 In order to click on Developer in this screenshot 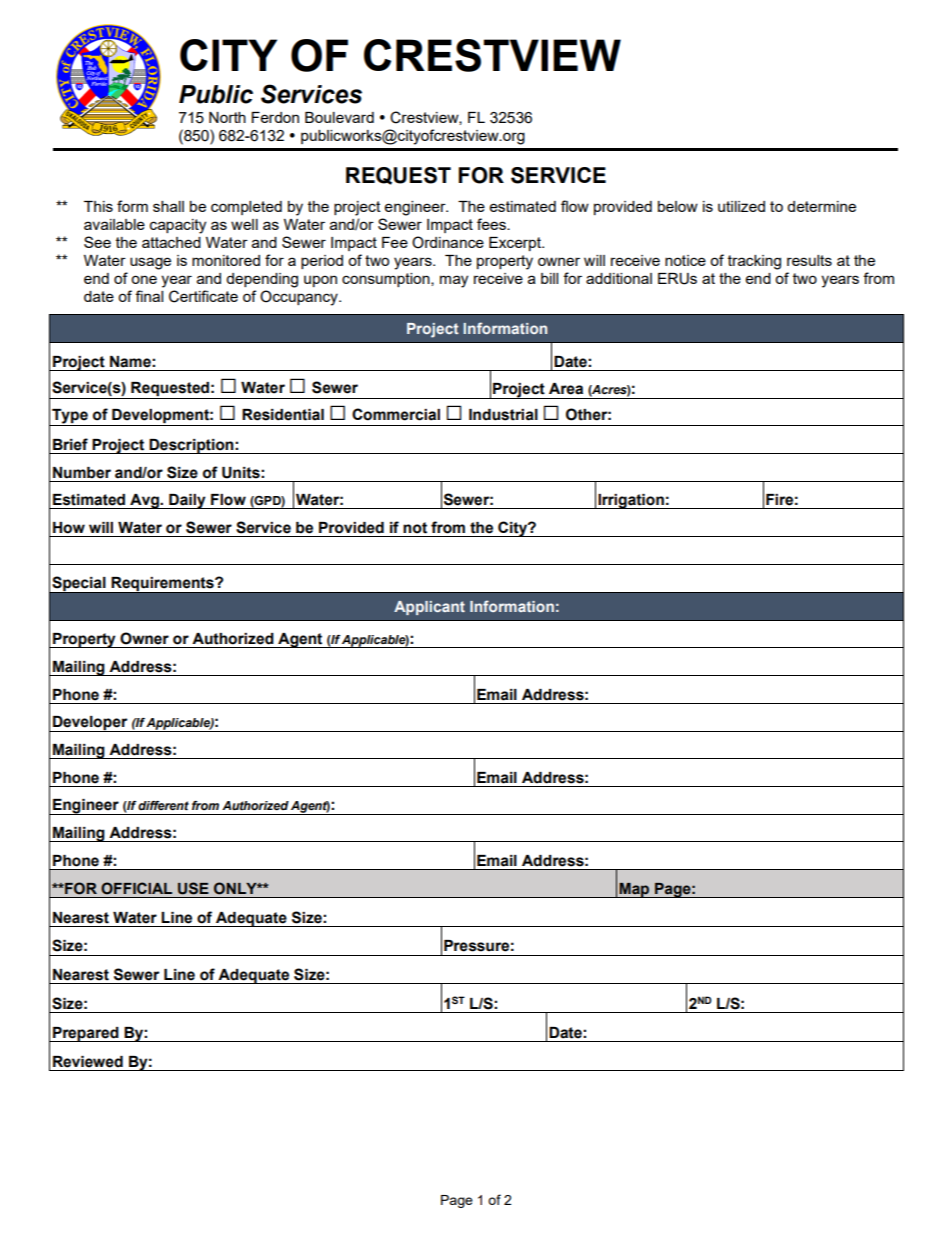, I will do `click(90, 724)`.
